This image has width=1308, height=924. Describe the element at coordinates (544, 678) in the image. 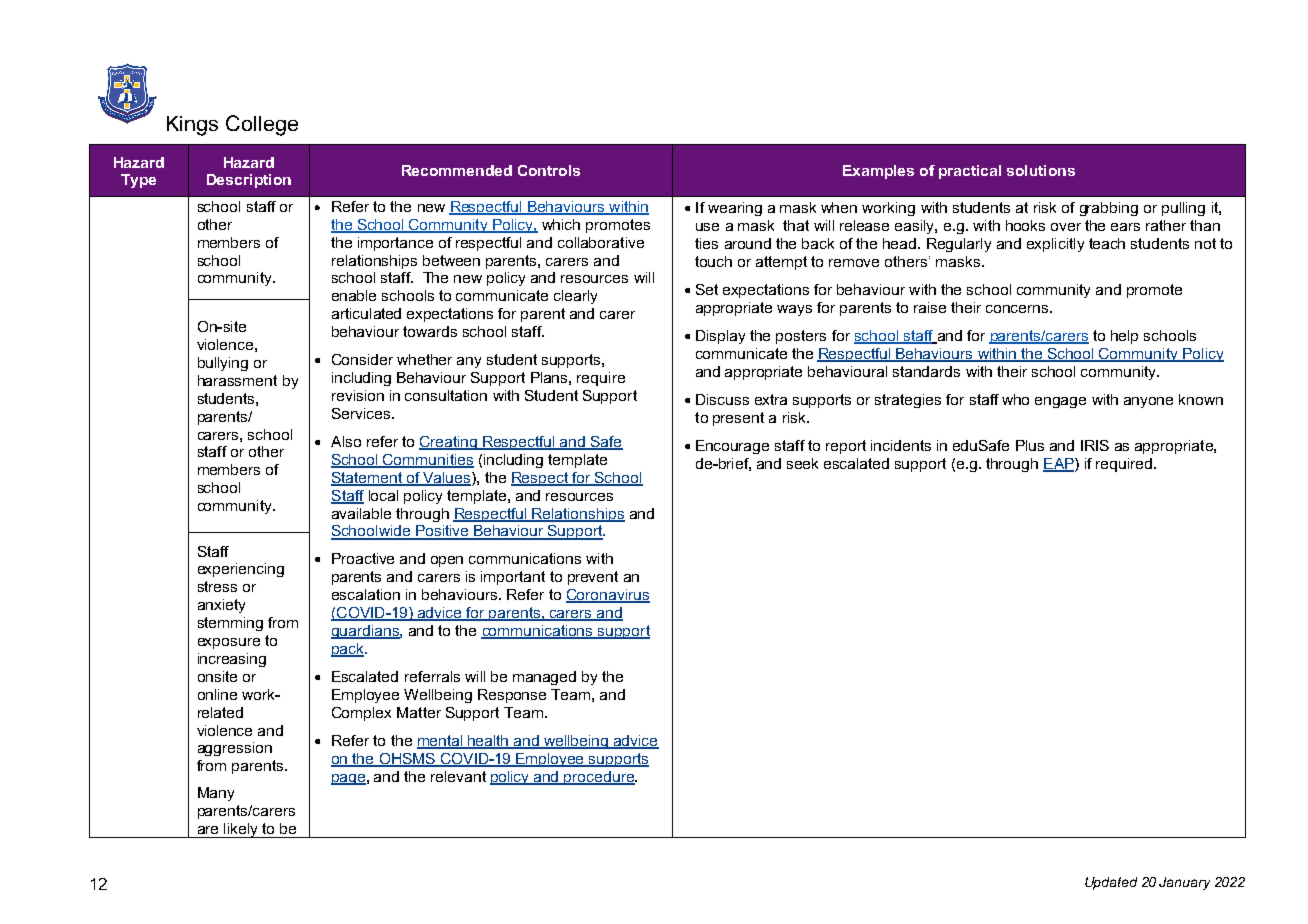

I see `managed` at that location.
